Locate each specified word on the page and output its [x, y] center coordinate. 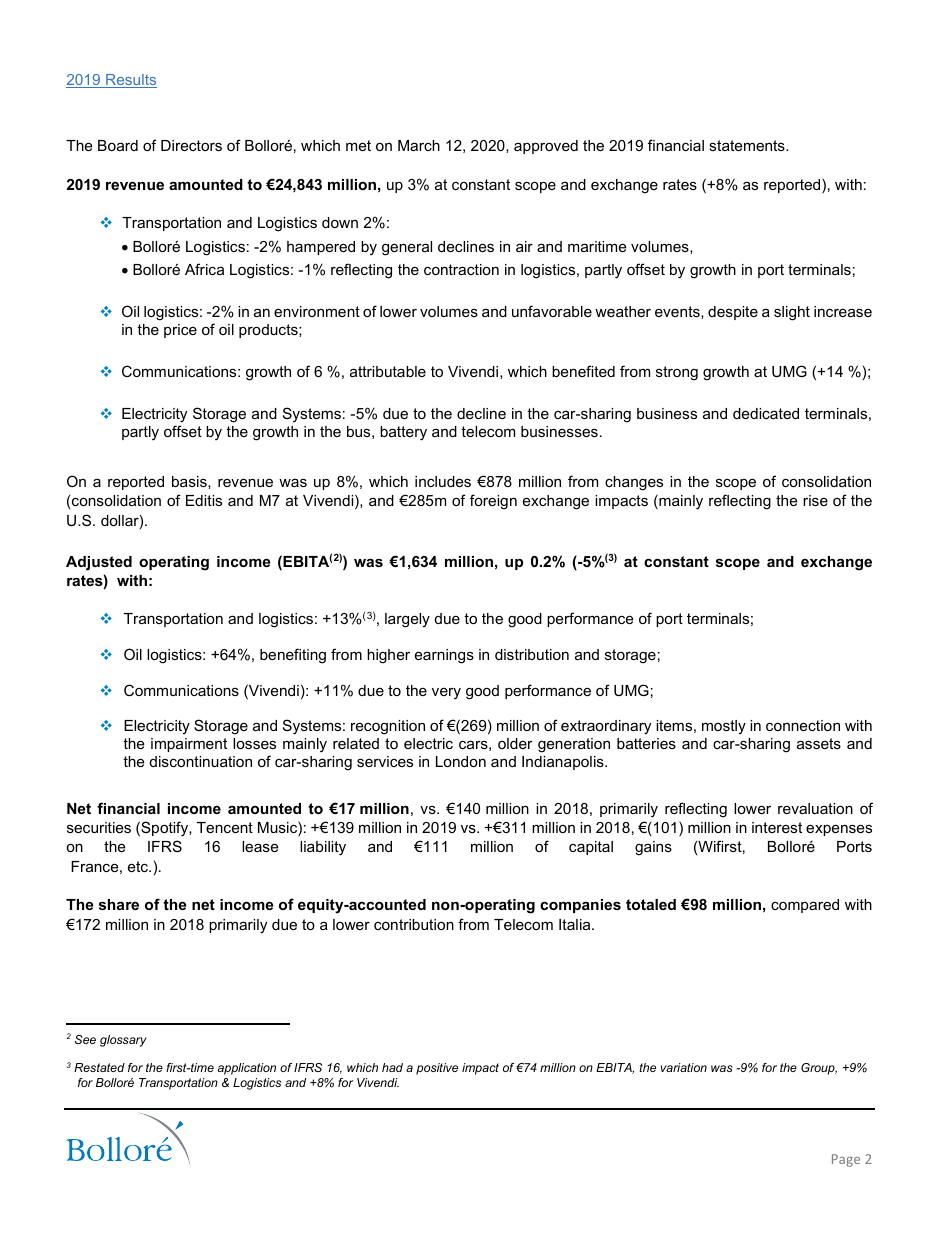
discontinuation [201, 761]
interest [777, 827]
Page [846, 1160]
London [461, 761]
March [419, 145]
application [247, 1069]
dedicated [766, 413]
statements [748, 145]
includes [443, 481]
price [180, 331]
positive [437, 1069]
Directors [191, 145]
